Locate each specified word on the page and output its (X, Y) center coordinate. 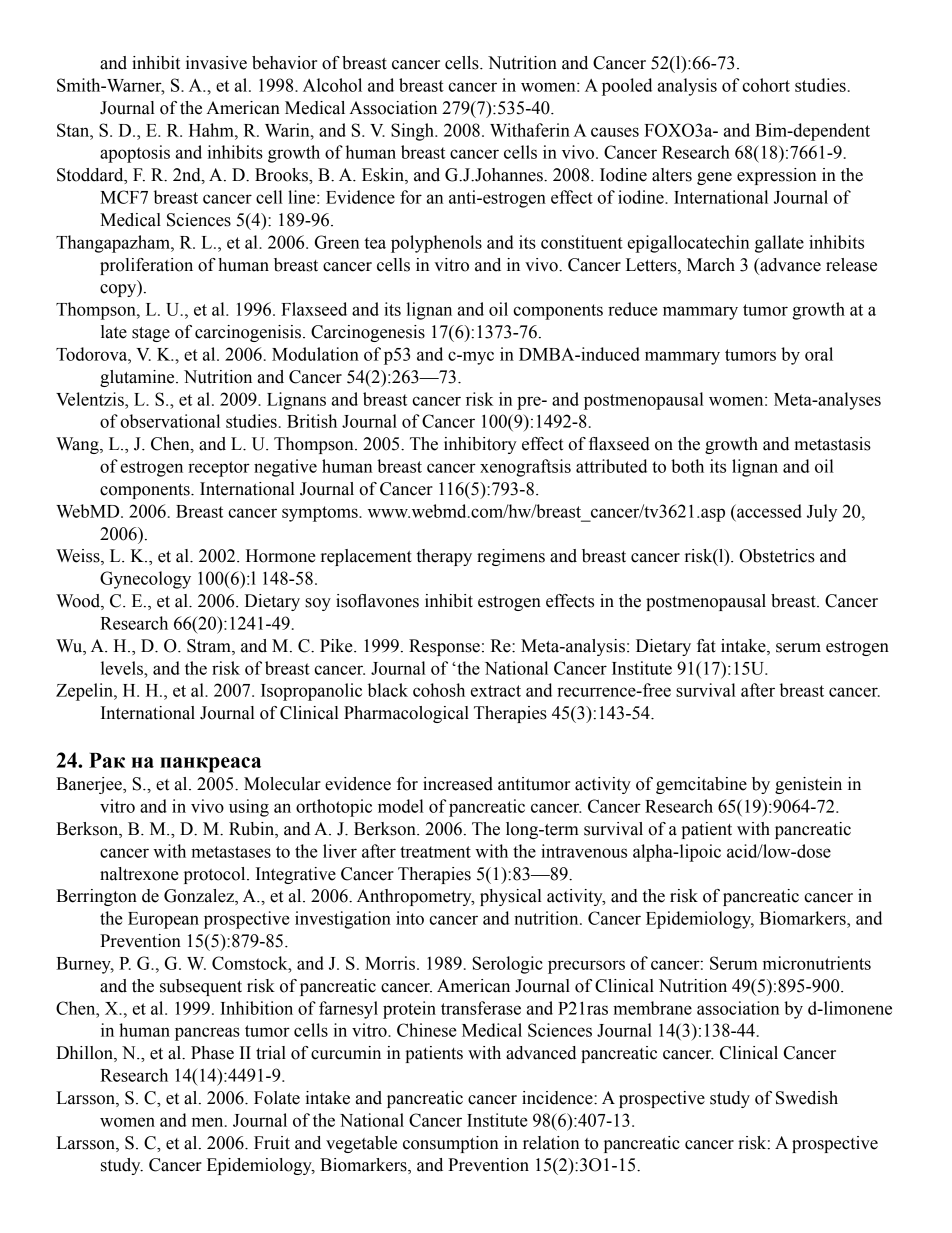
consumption (451, 1144)
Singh (413, 132)
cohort (766, 85)
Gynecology (145, 580)
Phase (212, 1053)
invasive (216, 63)
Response (444, 647)
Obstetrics (777, 556)
